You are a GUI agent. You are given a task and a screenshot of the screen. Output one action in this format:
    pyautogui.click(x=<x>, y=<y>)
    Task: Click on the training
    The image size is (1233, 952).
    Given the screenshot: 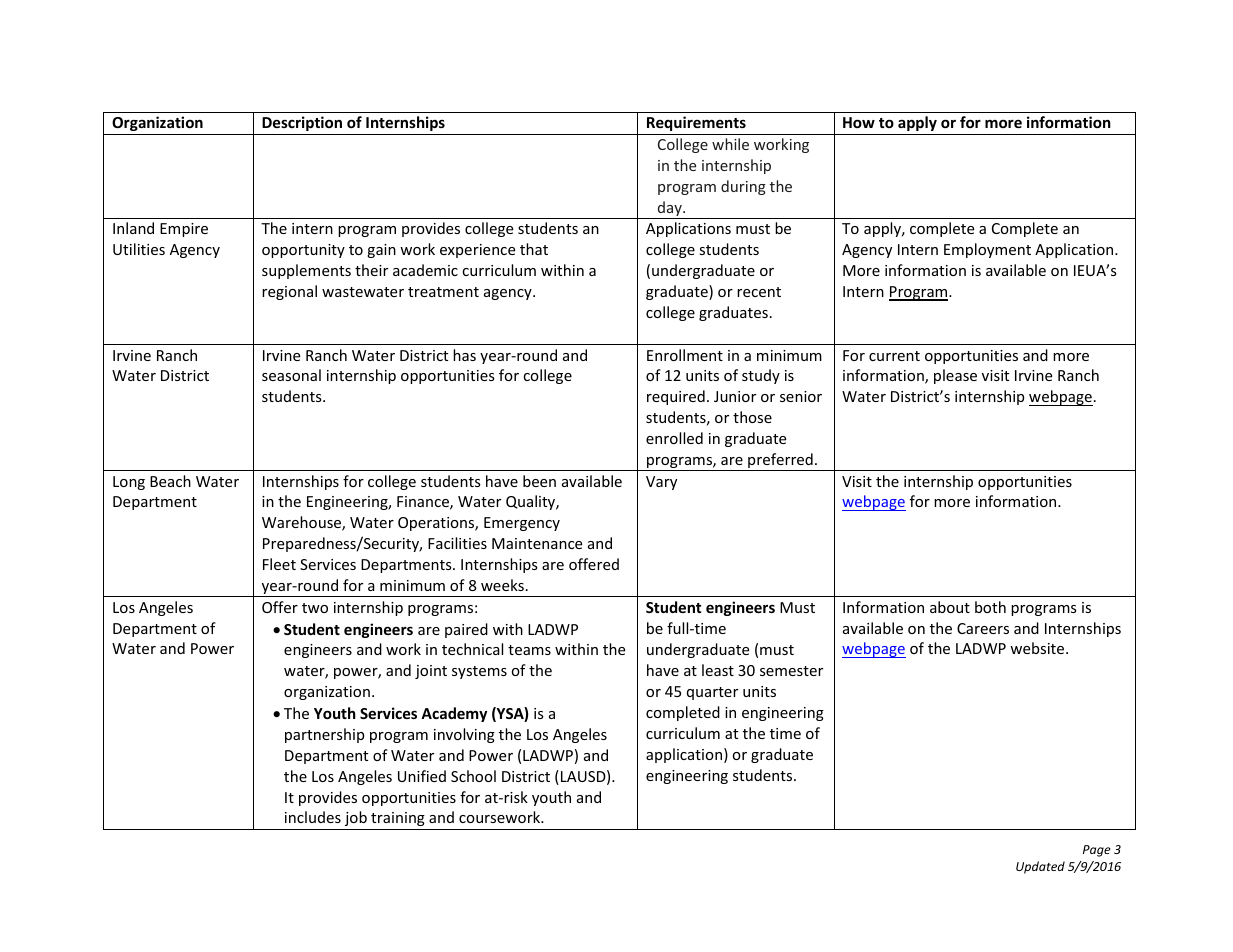 What is the action you would take?
    pyautogui.click(x=398, y=819)
